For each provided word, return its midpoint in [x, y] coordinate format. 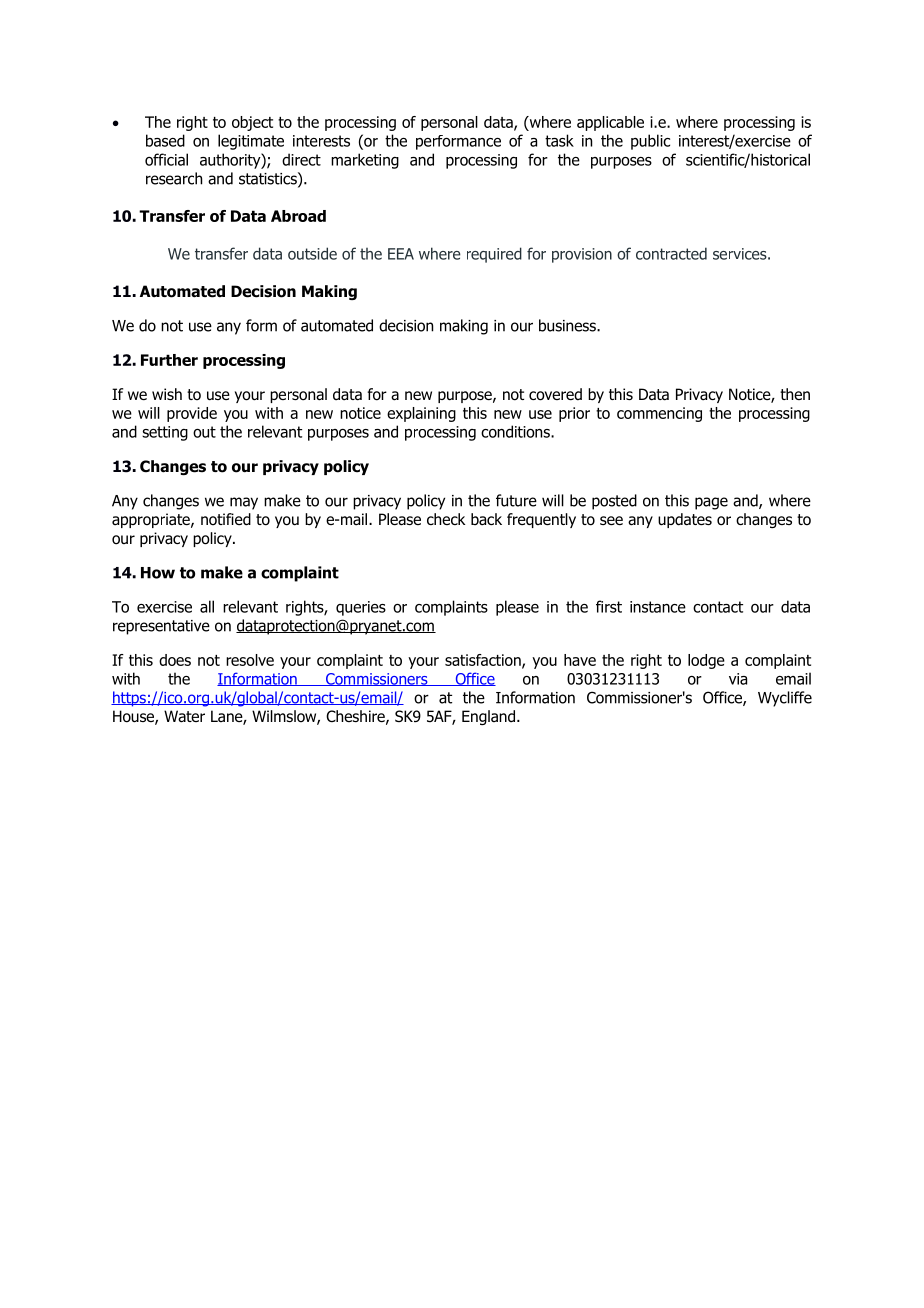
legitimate [251, 142]
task [559, 140]
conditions [516, 431]
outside [312, 253]
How [158, 573]
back [486, 519]
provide [192, 414]
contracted [671, 253]
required [494, 255]
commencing [659, 414]
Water [184, 716]
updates [685, 520]
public [650, 142]
